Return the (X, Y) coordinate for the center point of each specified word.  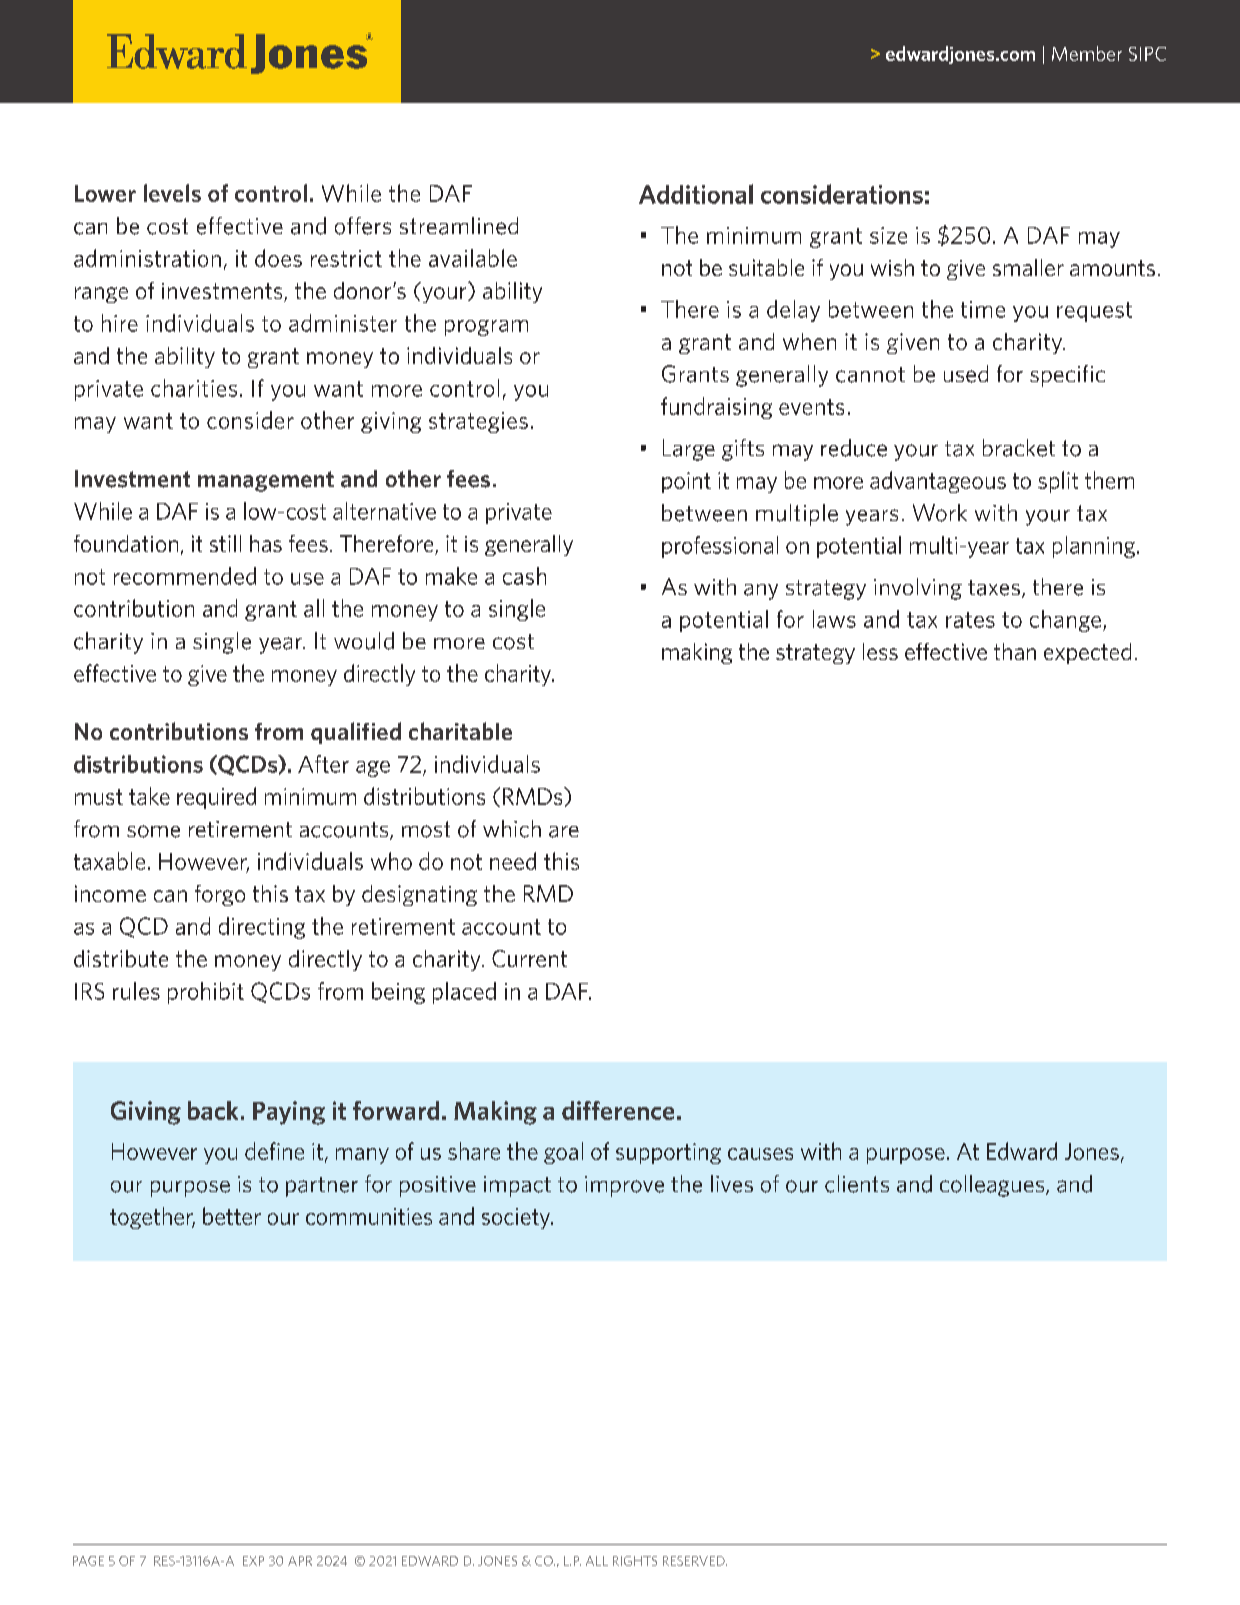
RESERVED (695, 1561)
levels (172, 193)
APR (300, 1561)
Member (1087, 53)
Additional (696, 194)
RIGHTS (635, 1561)
